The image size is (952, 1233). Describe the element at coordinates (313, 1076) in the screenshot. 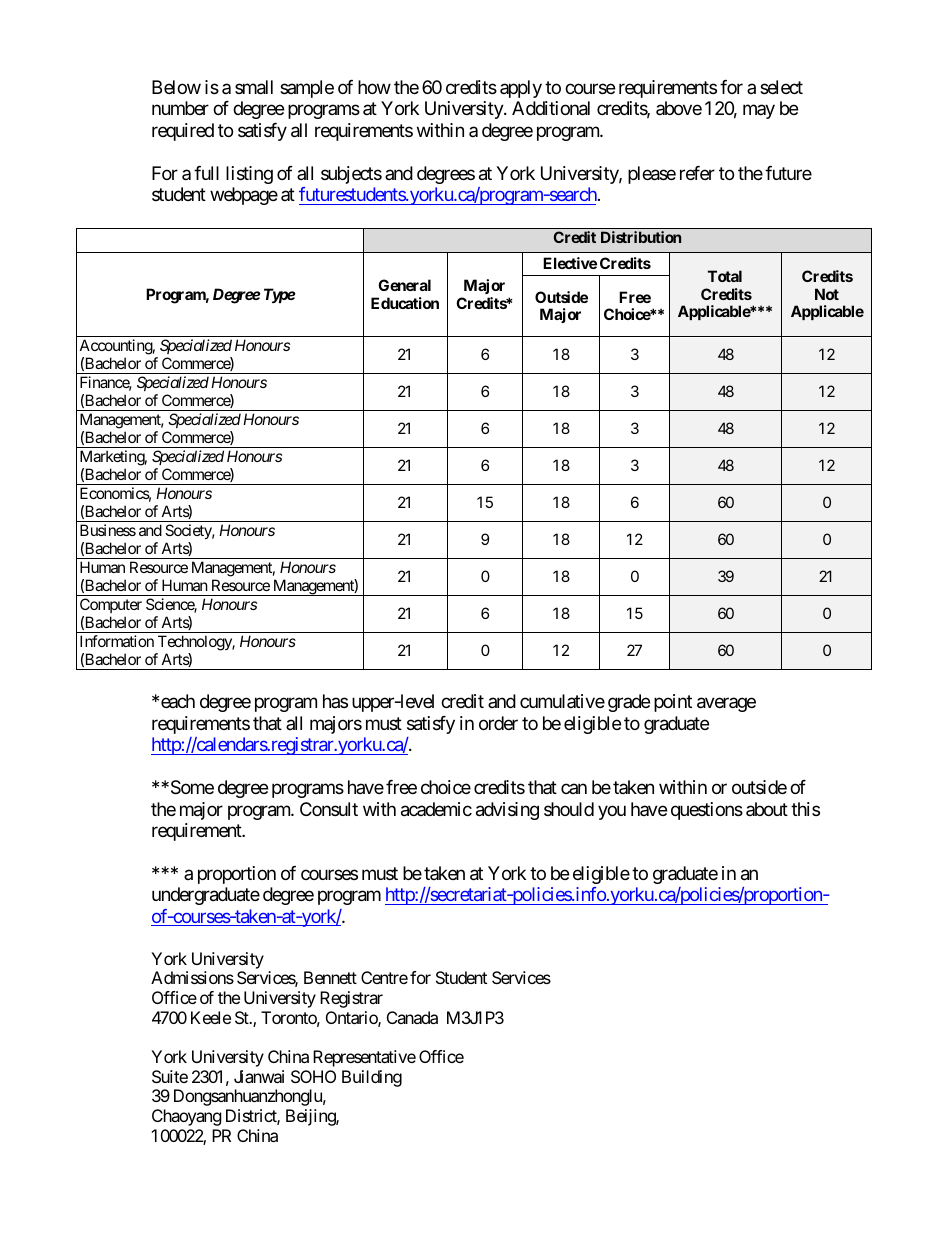

I see `SOHO` at that location.
